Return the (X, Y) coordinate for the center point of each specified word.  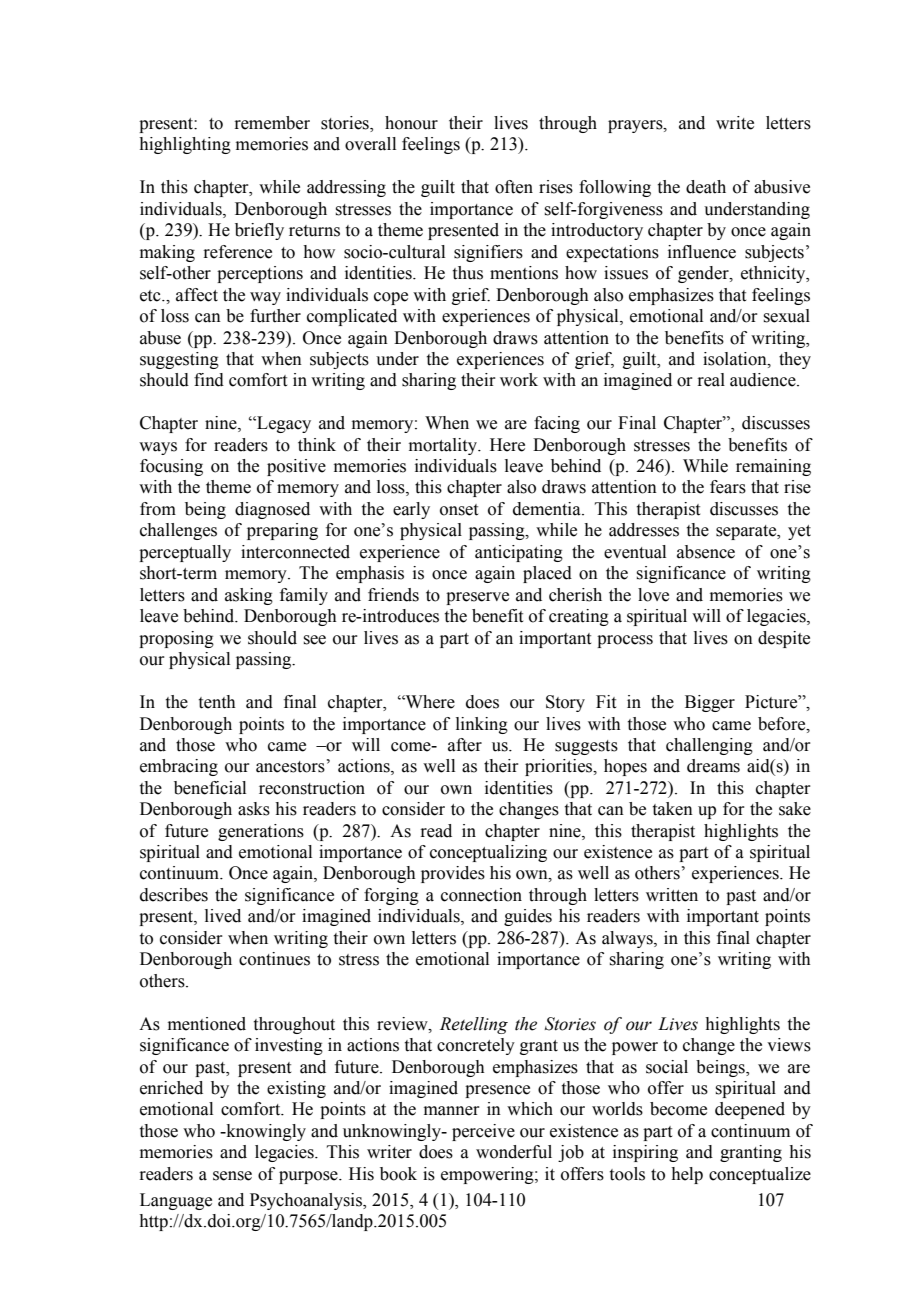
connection (481, 895)
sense (232, 1176)
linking (482, 725)
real (711, 380)
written (672, 895)
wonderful (514, 1152)
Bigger (710, 703)
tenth (217, 702)
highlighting (185, 145)
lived (223, 916)
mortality (444, 446)
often (514, 187)
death (706, 187)
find (209, 380)
